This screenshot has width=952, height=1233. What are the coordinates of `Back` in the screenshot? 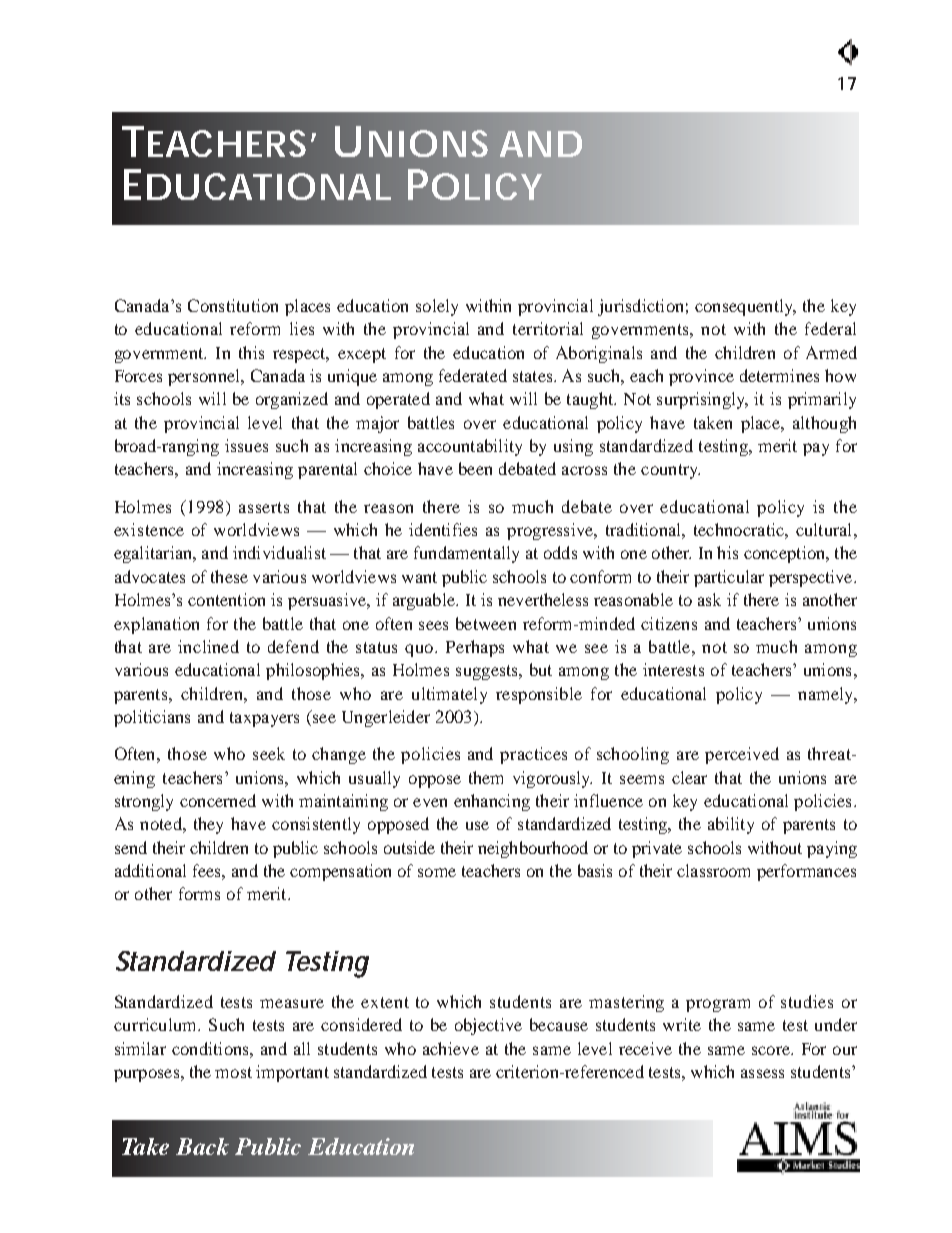 It's located at (202, 1146).
